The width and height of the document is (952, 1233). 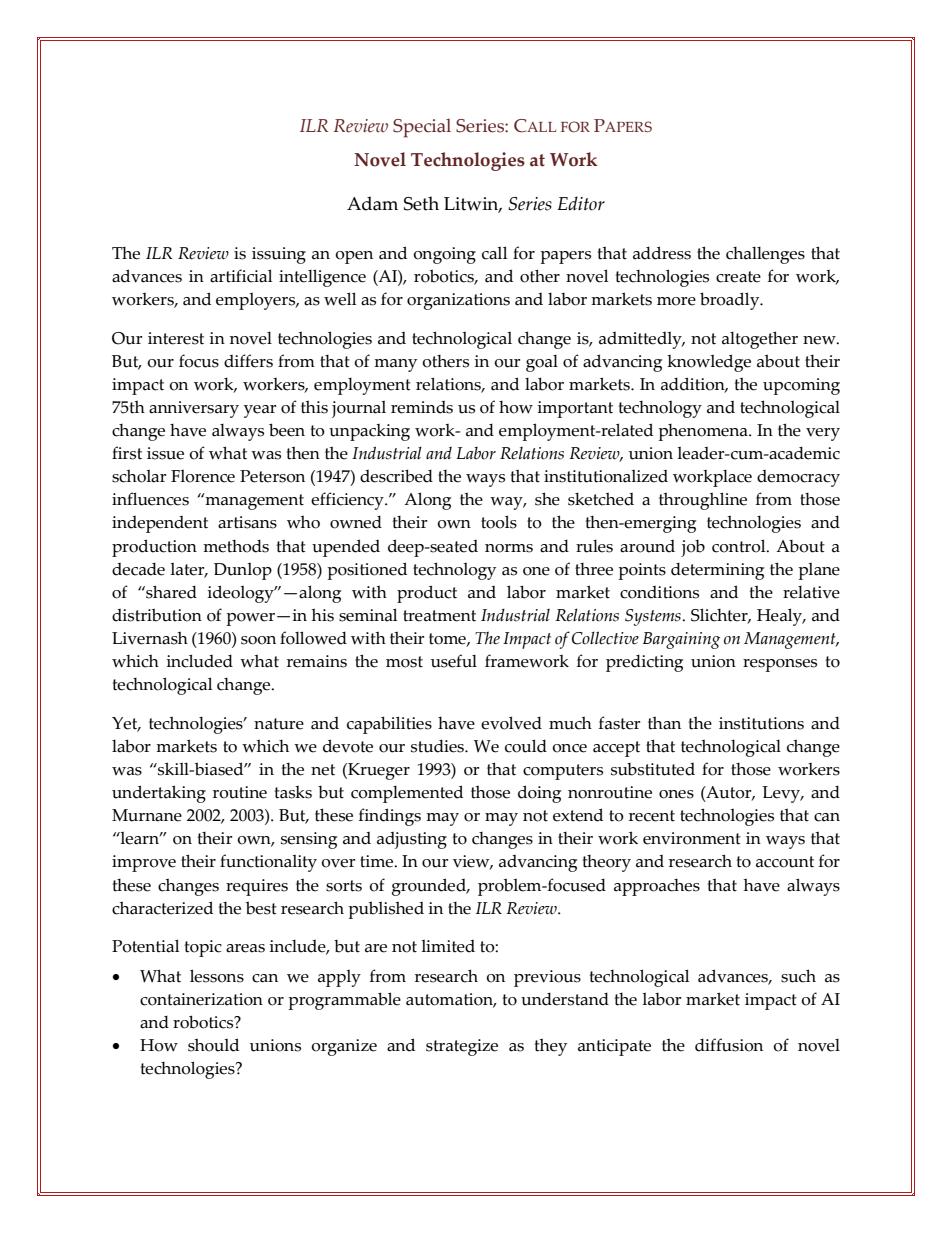 I want to click on challenges, so click(x=765, y=255).
